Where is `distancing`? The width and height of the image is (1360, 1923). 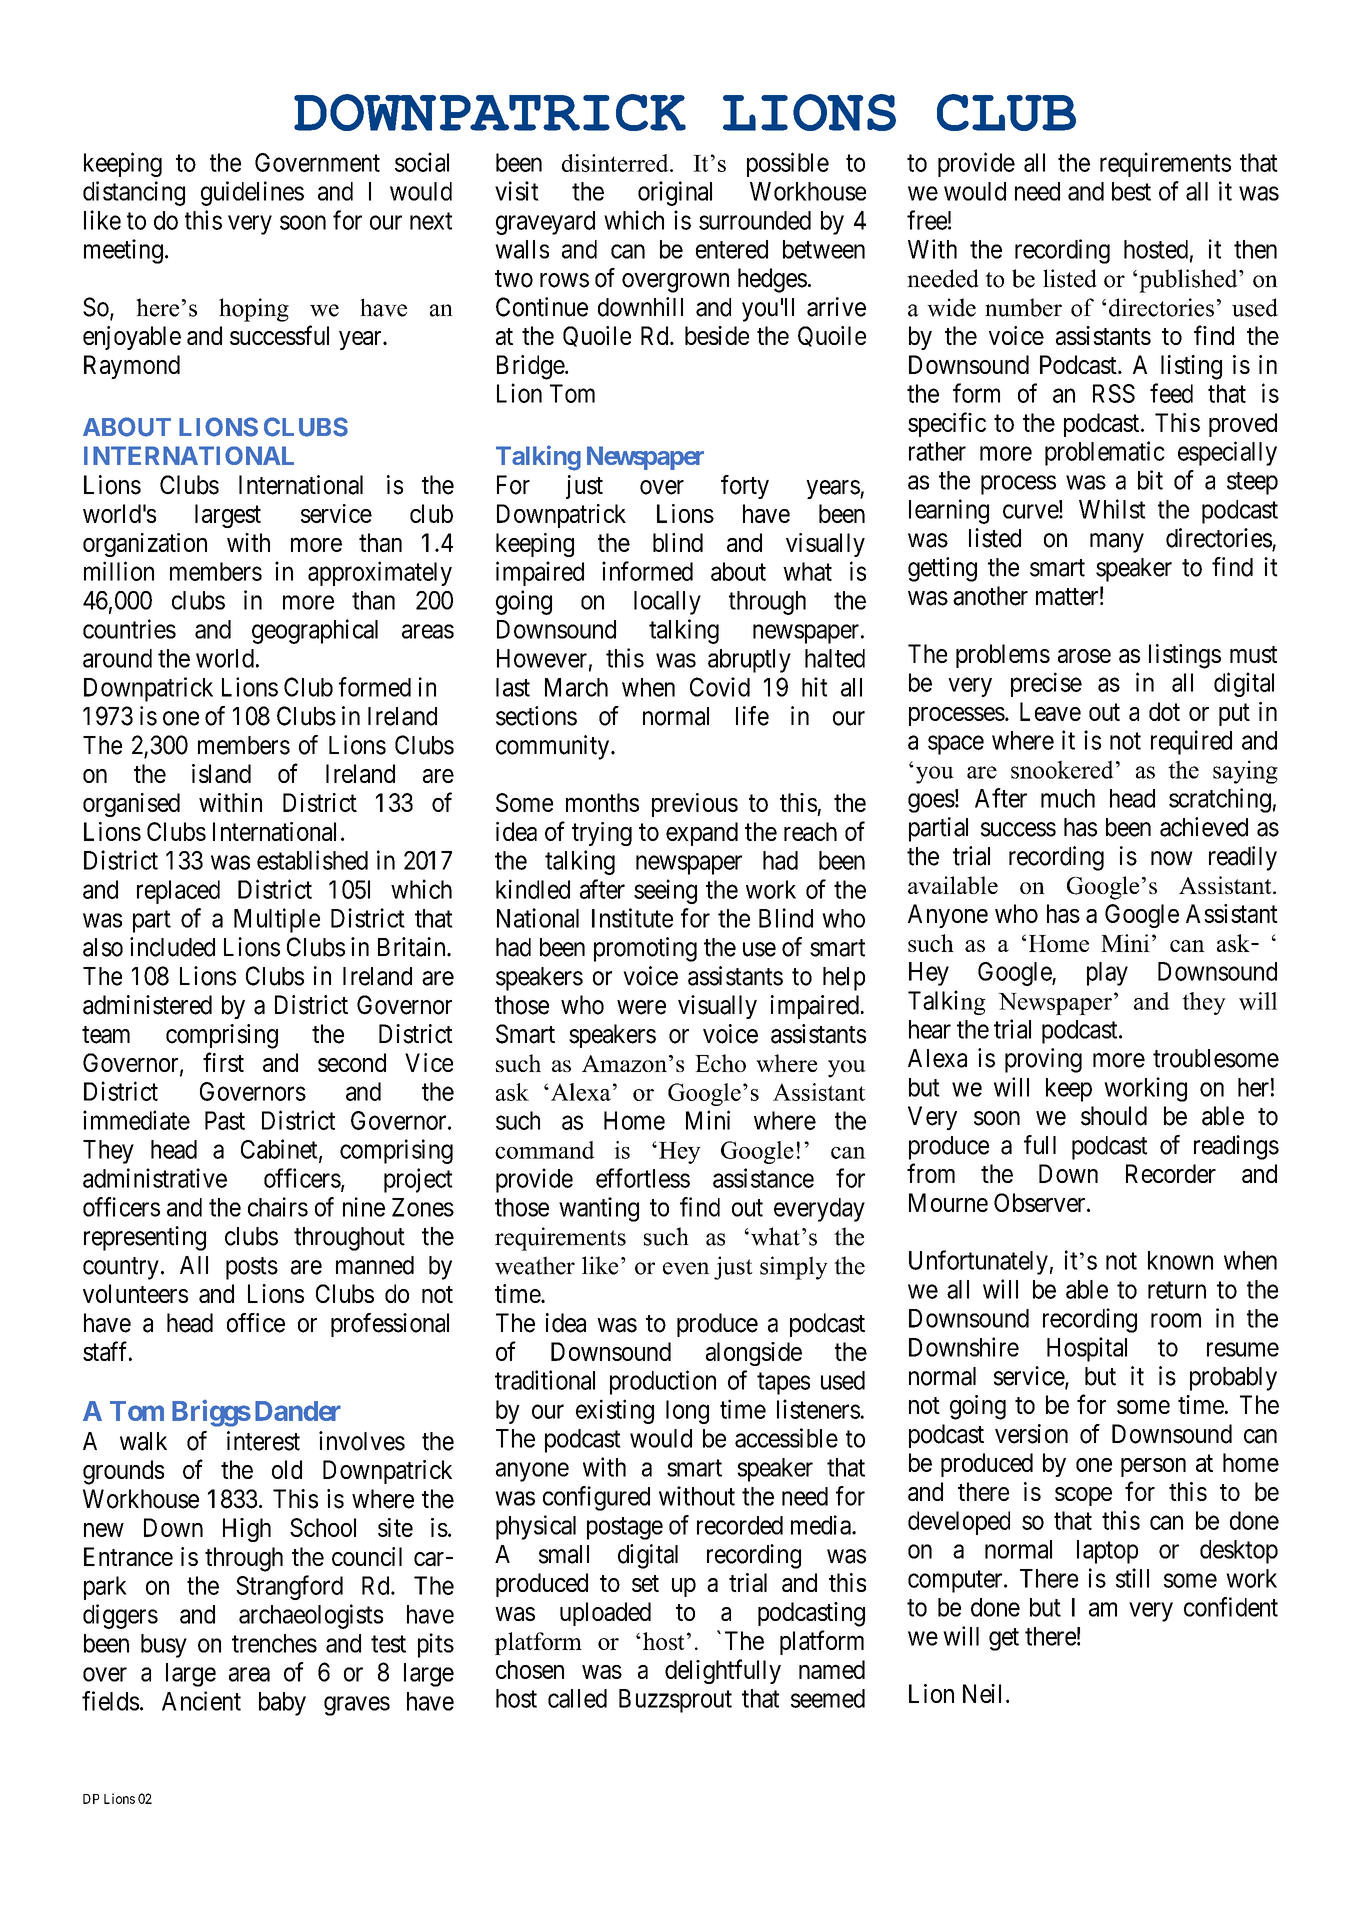
distancing is located at coordinates (134, 193).
